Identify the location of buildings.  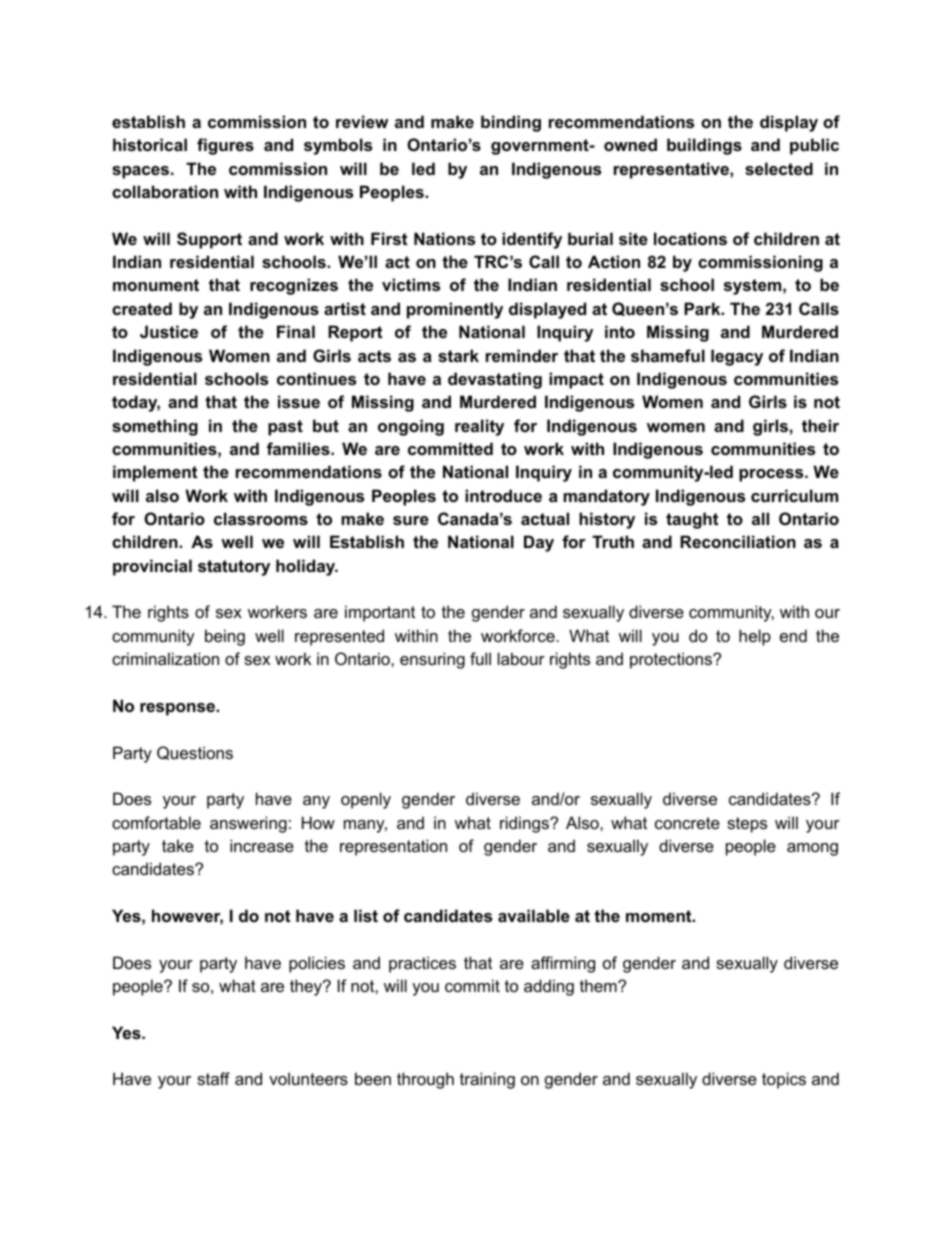
(704, 146).
